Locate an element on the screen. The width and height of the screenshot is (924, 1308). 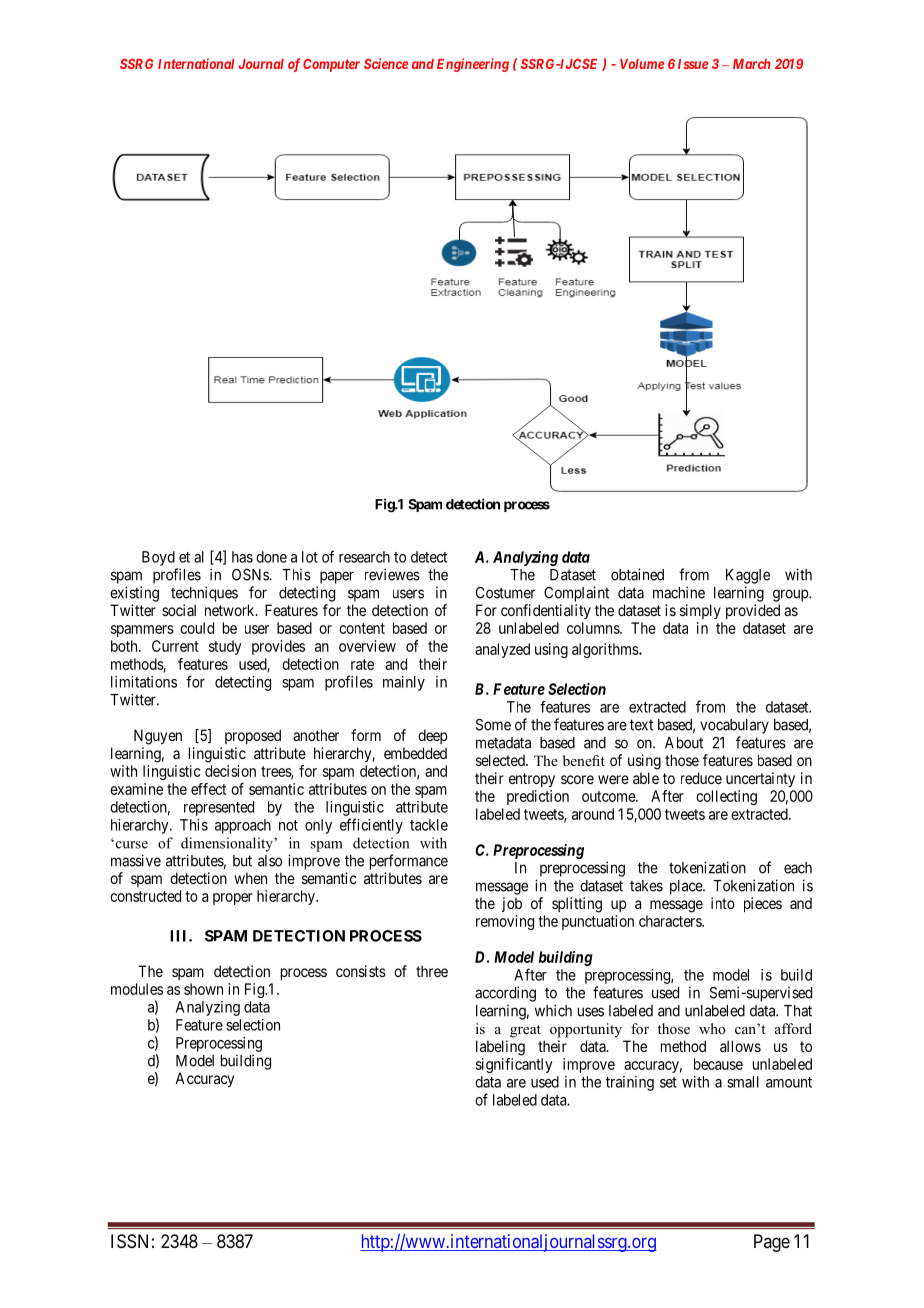
Computer is located at coordinates (331, 65).
